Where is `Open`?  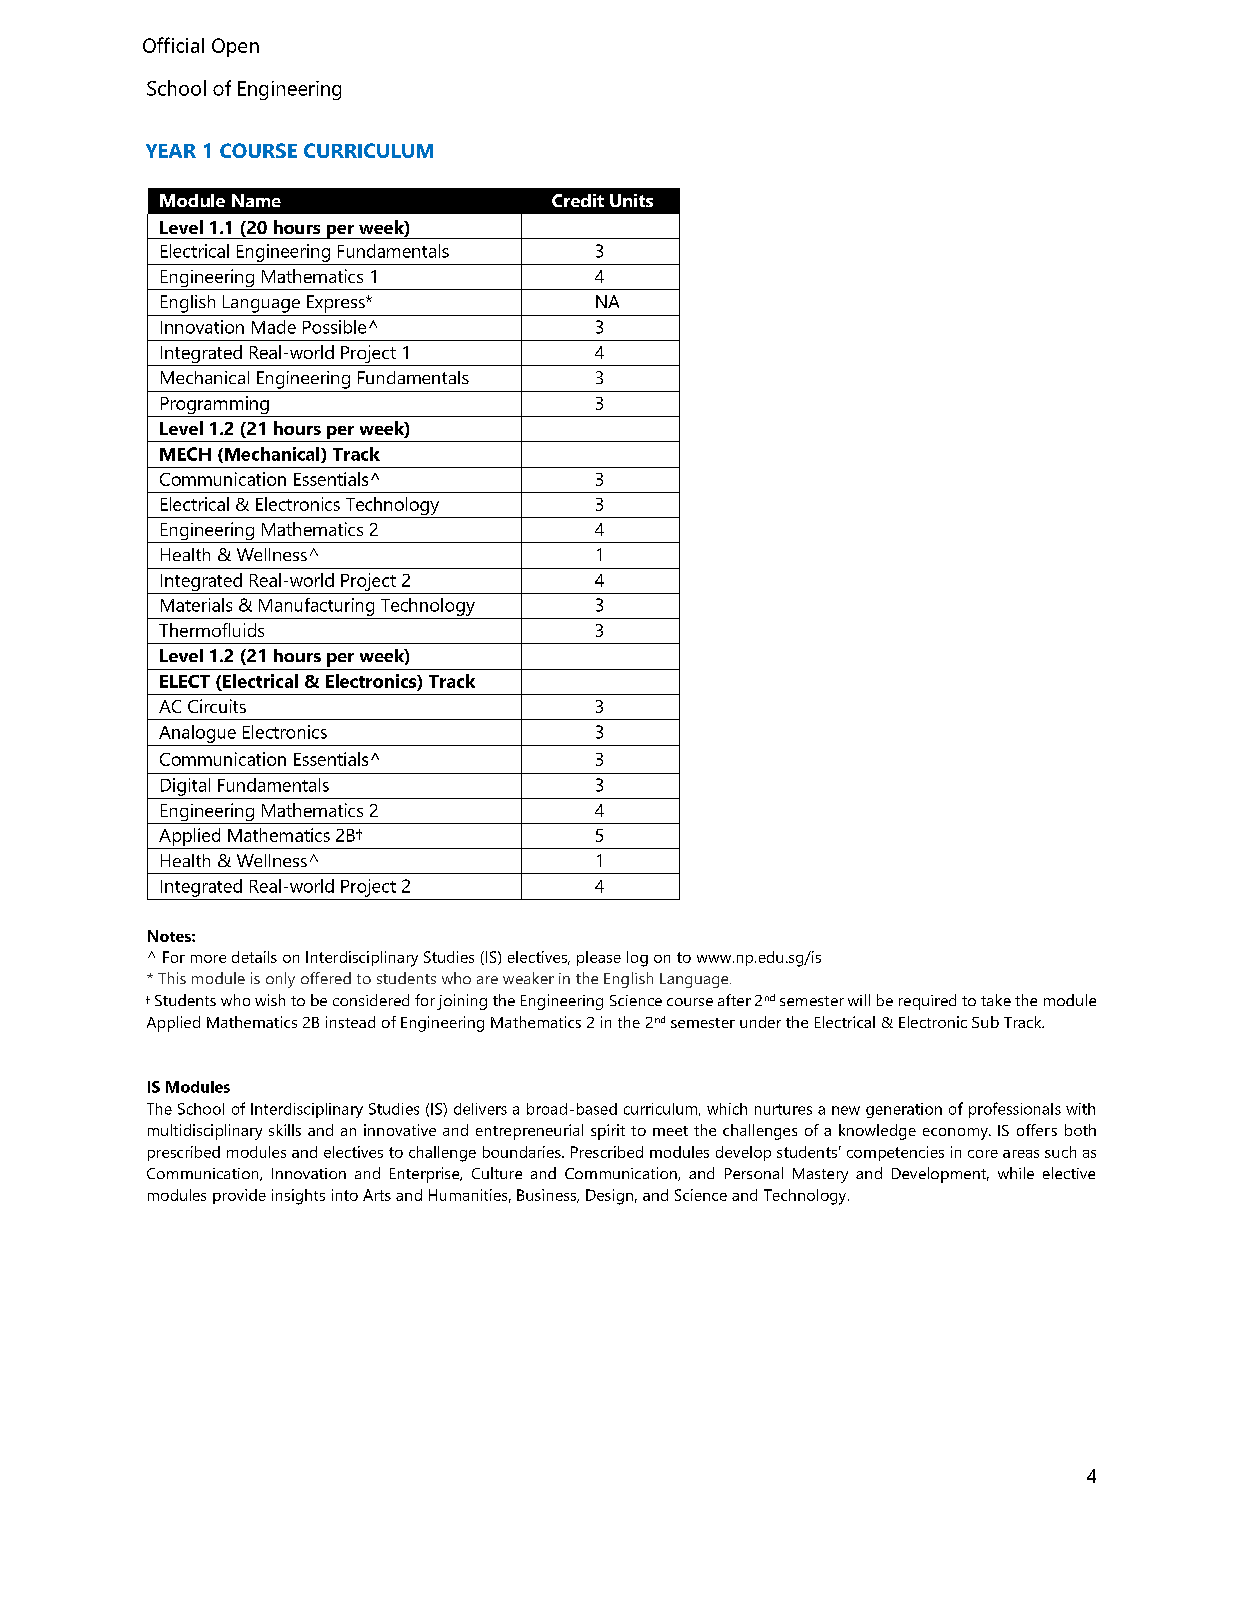
Open is located at coordinates (235, 47).
